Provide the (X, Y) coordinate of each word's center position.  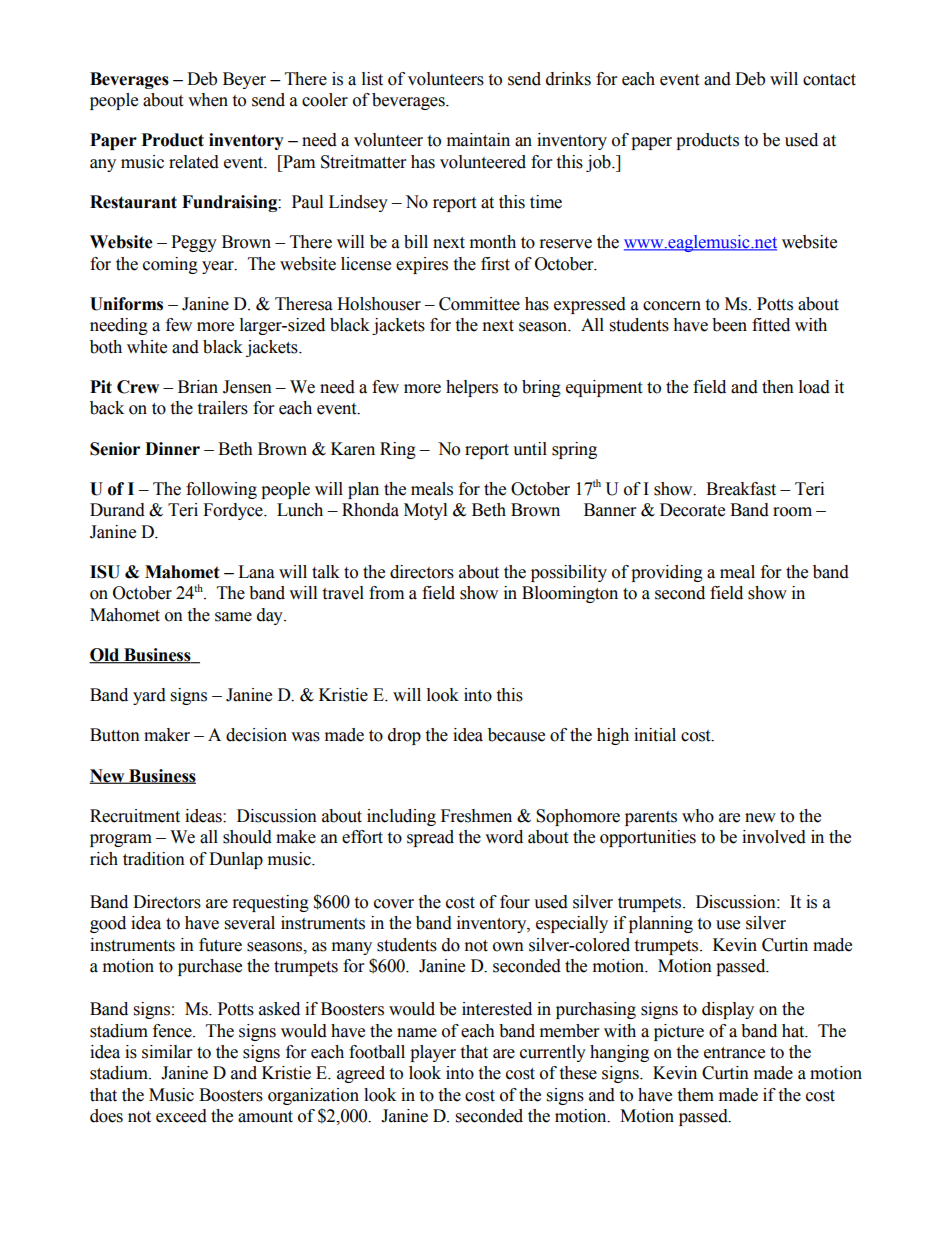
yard (149, 696)
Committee (479, 304)
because (516, 735)
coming (170, 265)
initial (655, 735)
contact (829, 80)
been (729, 325)
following (221, 490)
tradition (154, 859)
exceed (181, 1116)
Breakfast (741, 489)
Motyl (425, 511)
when (208, 100)
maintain (478, 140)
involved (774, 837)
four (515, 902)
